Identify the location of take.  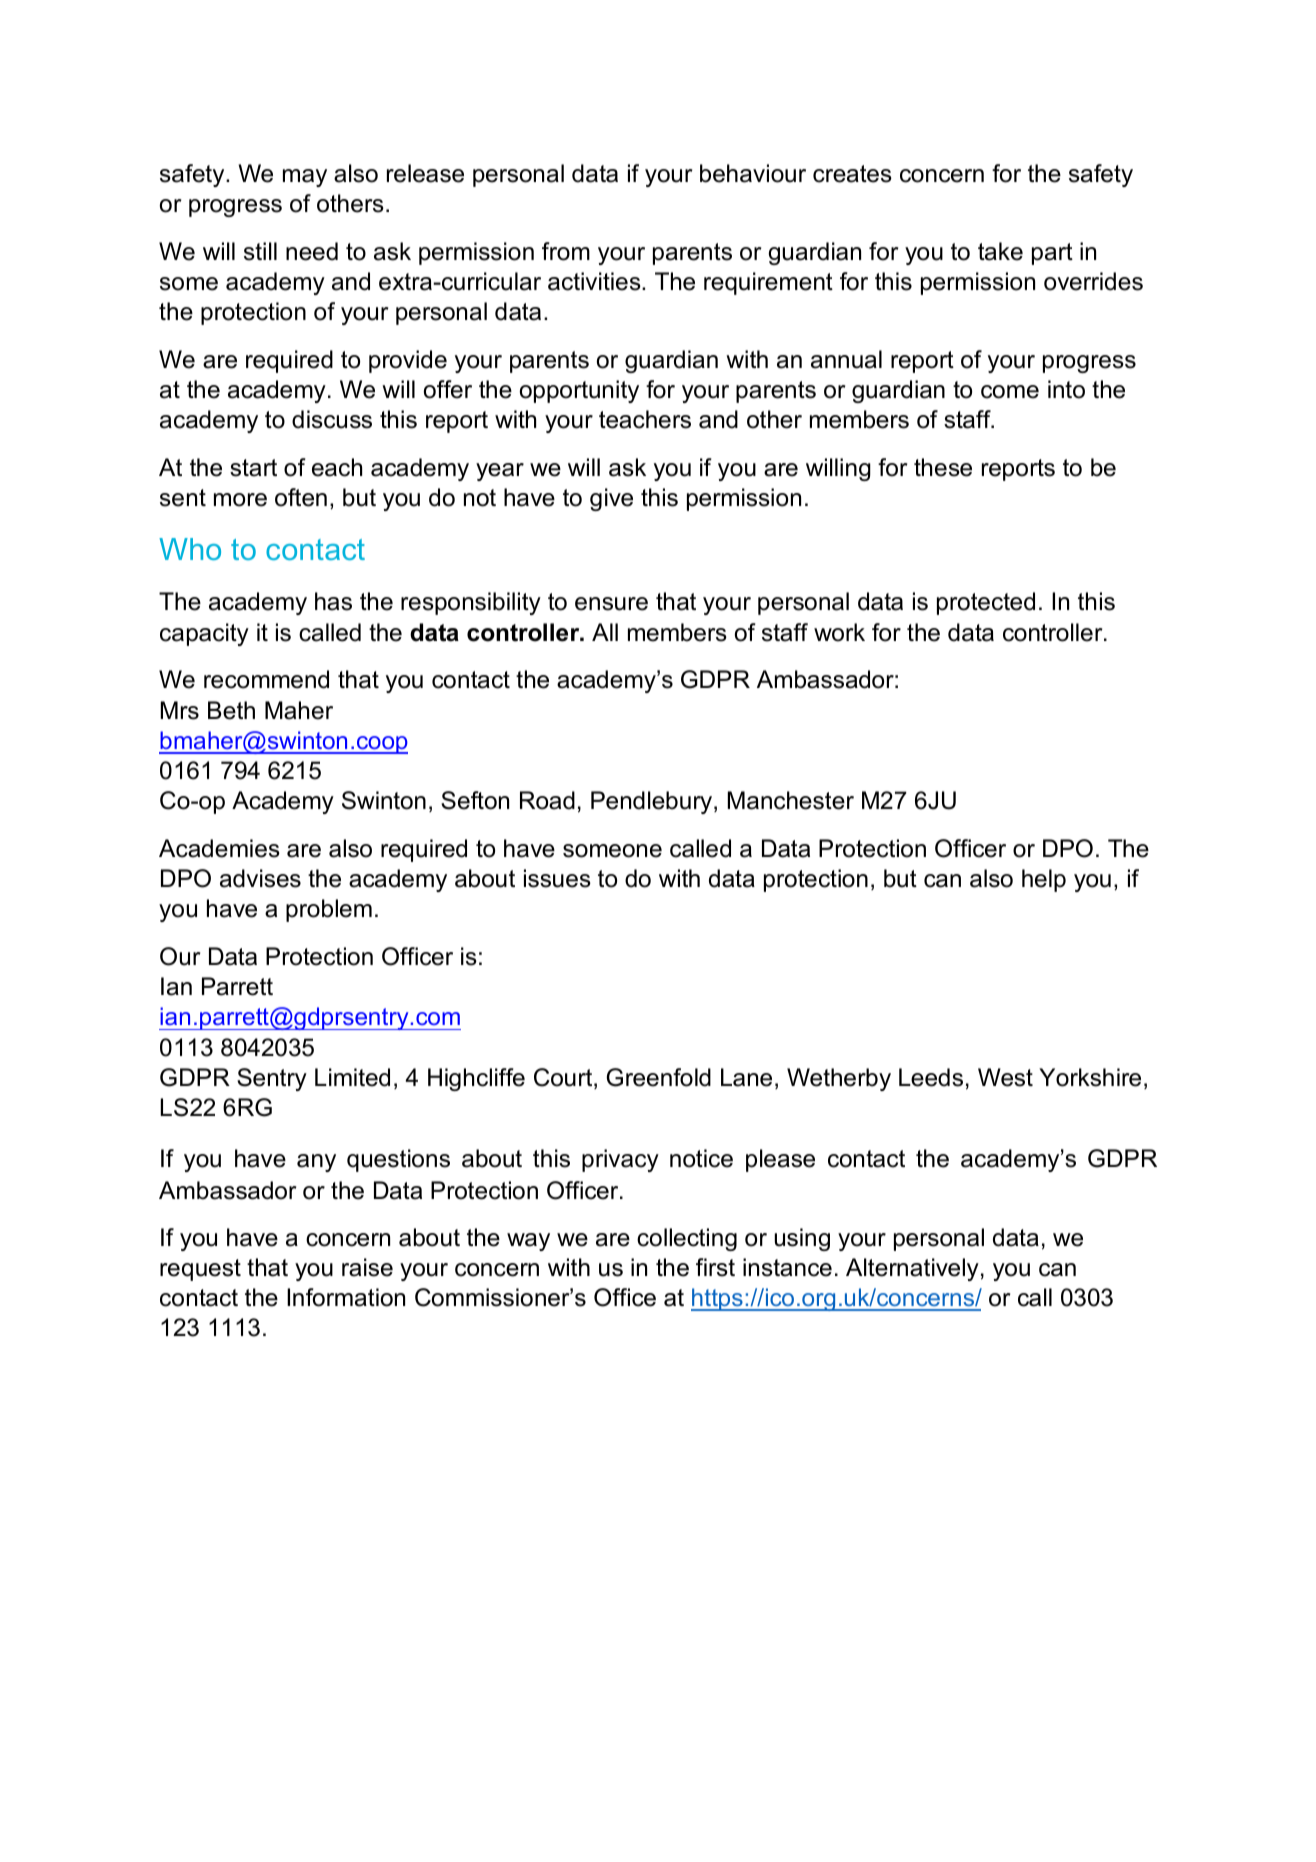
(1000, 251).
